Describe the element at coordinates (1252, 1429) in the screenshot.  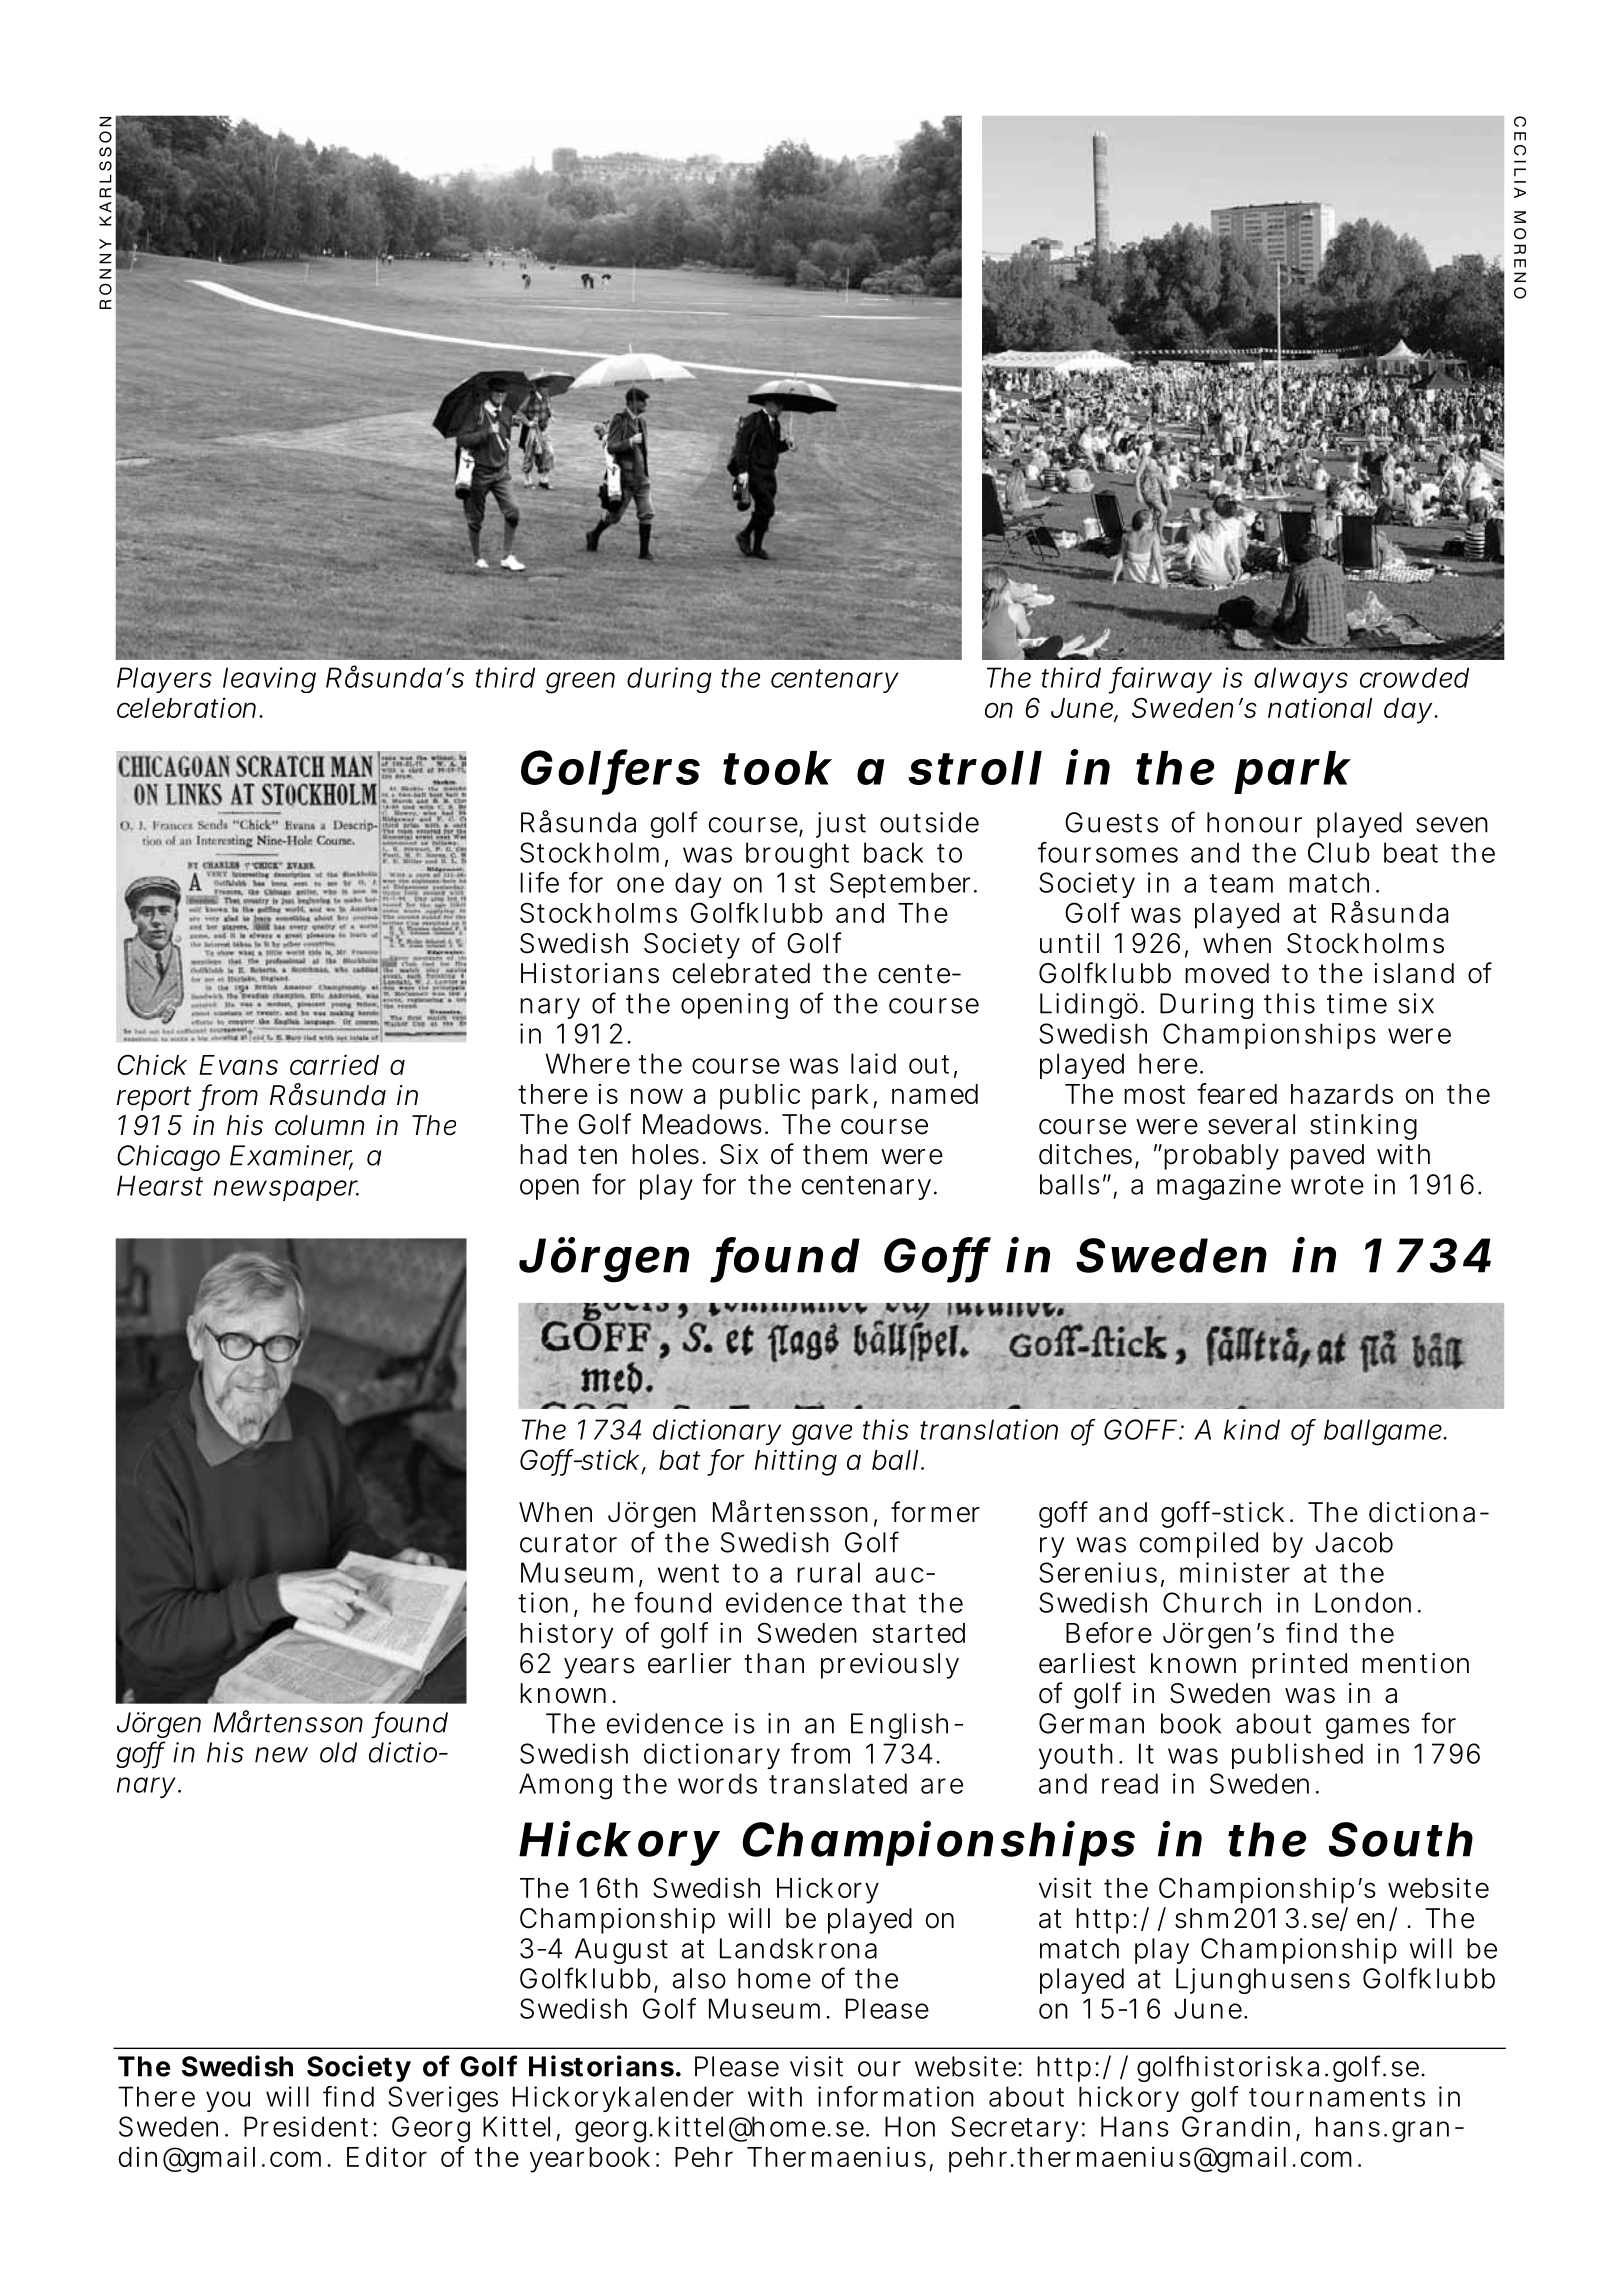
I see `kind` at that location.
